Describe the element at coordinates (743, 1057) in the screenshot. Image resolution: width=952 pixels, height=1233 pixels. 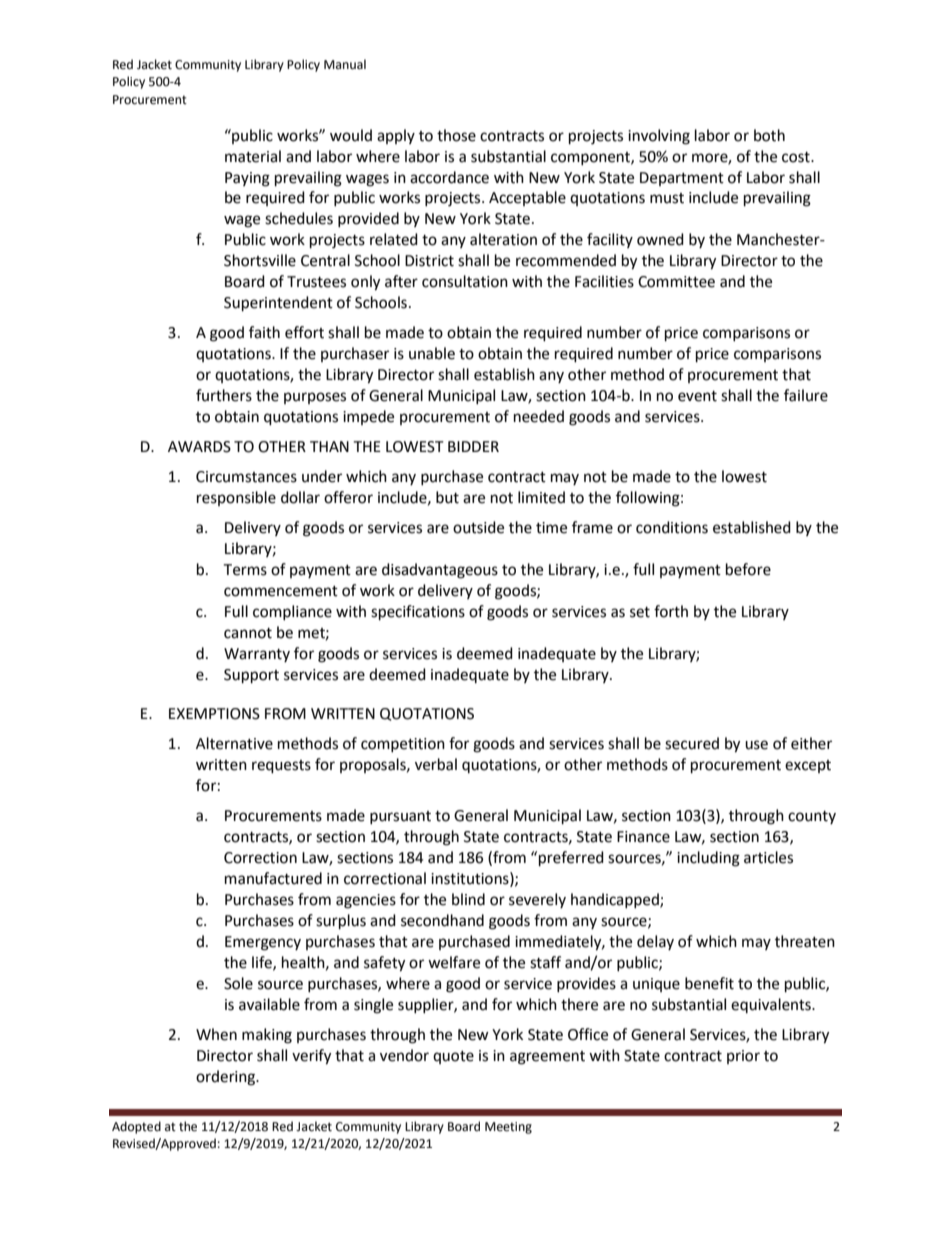
I see `prior` at that location.
